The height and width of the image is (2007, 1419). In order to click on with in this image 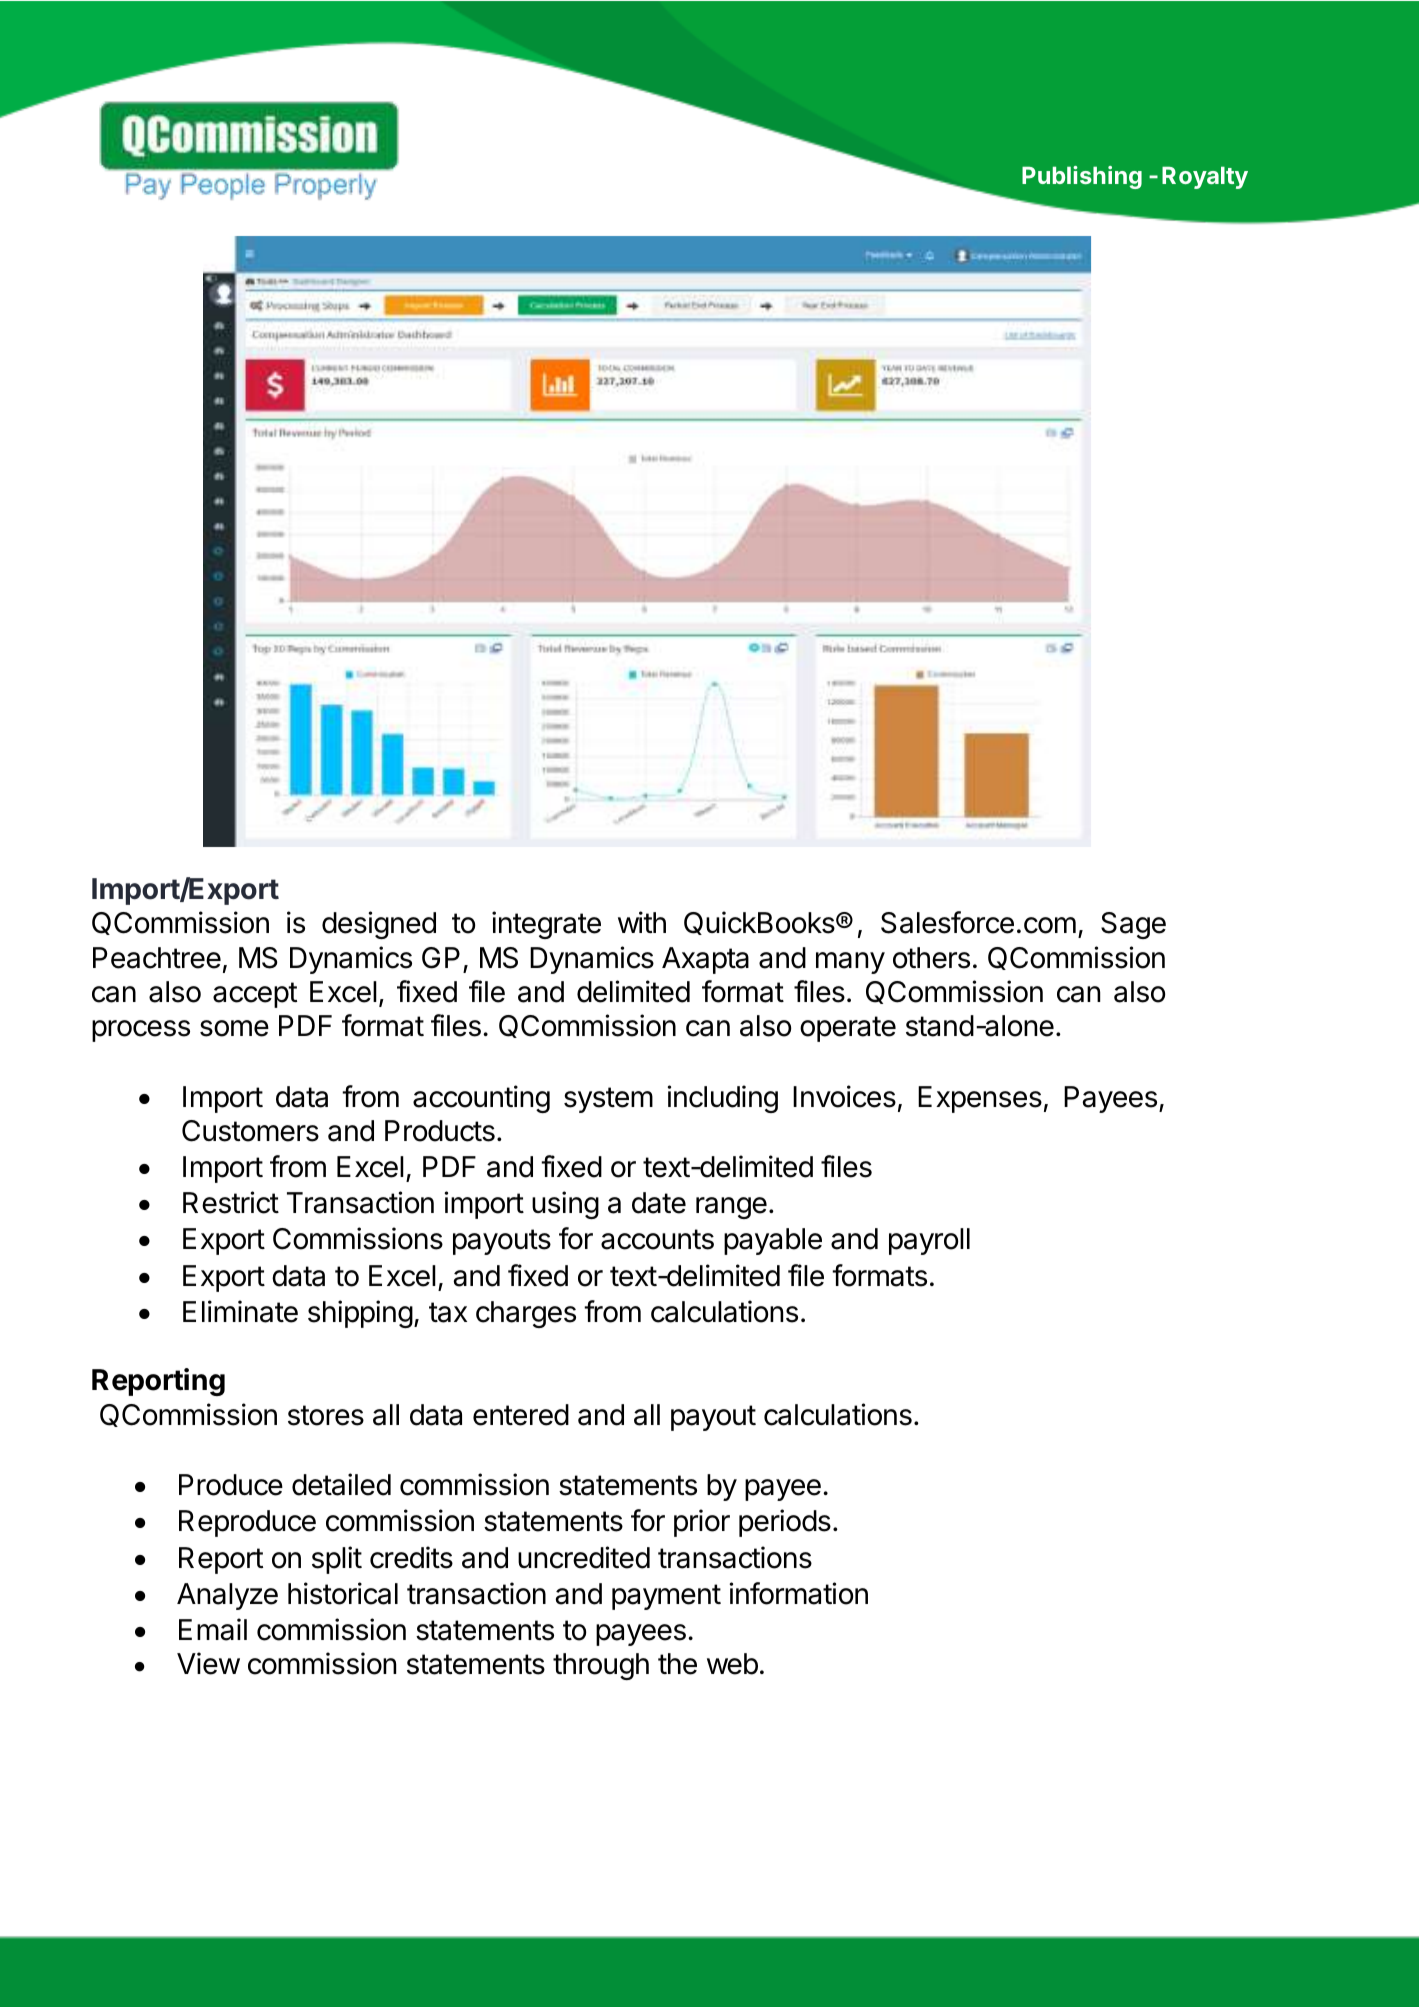, I will do `click(642, 922)`.
